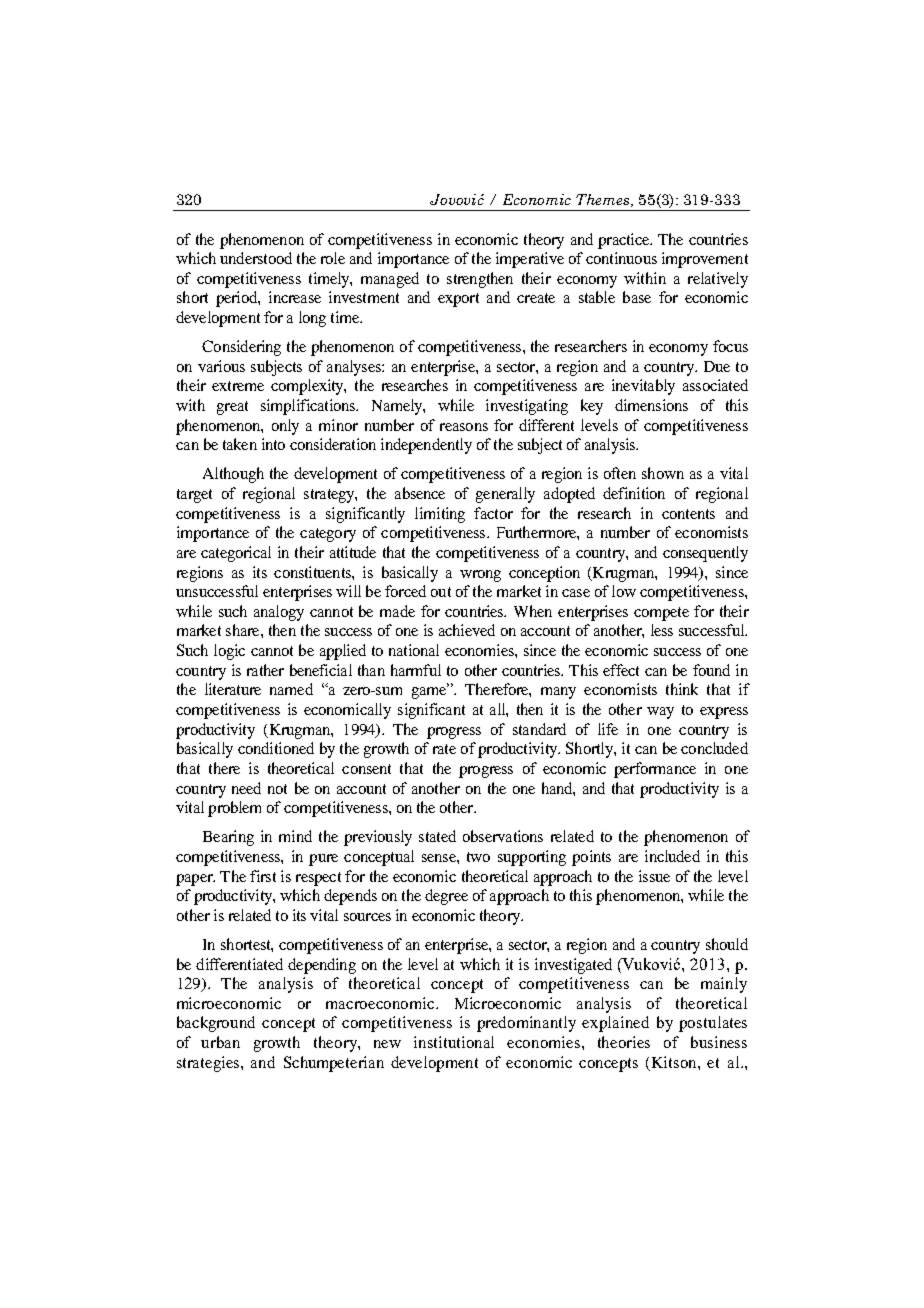  What do you see at coordinates (662, 630) in the page?
I see `less` at bounding box center [662, 630].
